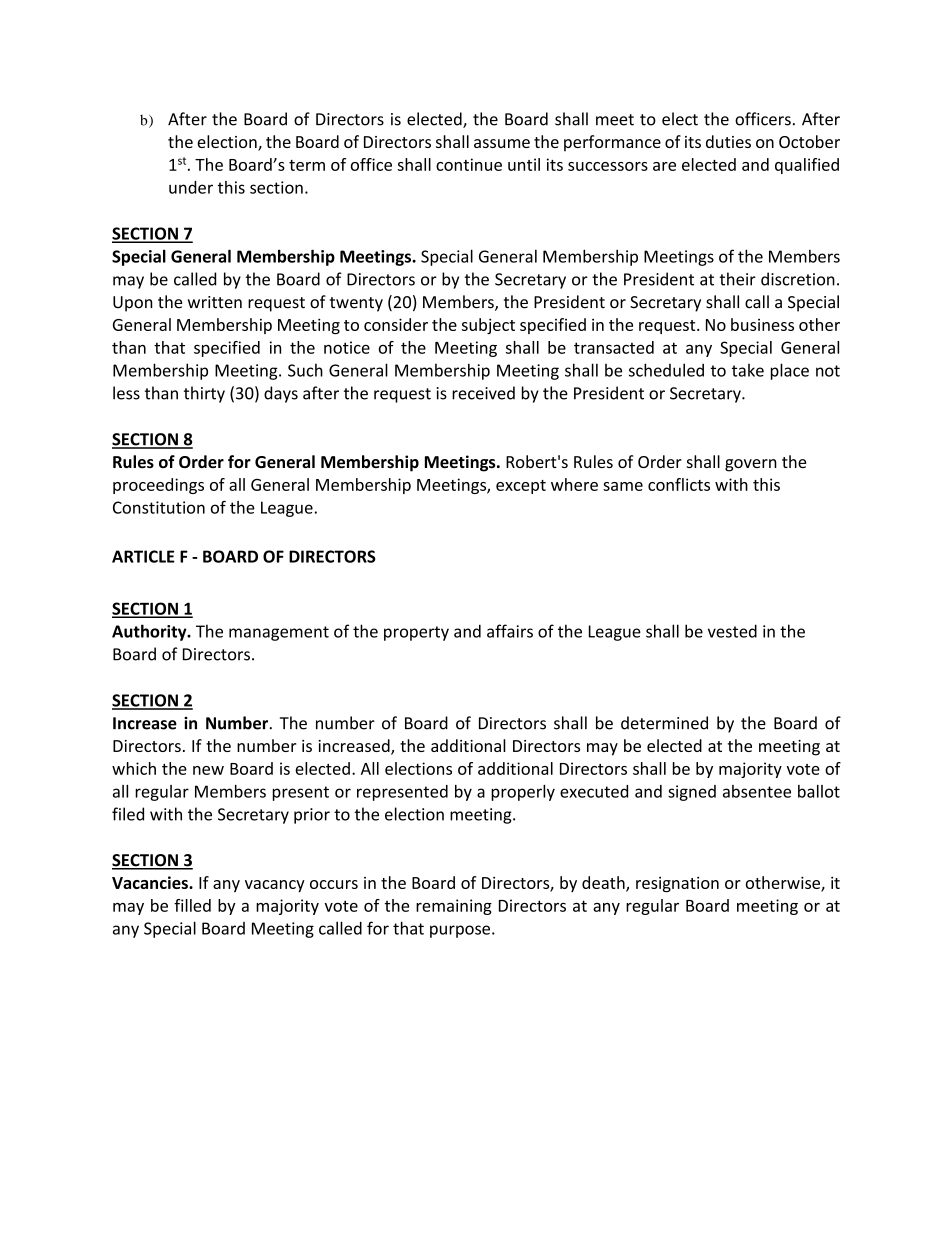  Describe the element at coordinates (523, 793) in the screenshot. I see `properly` at that location.
